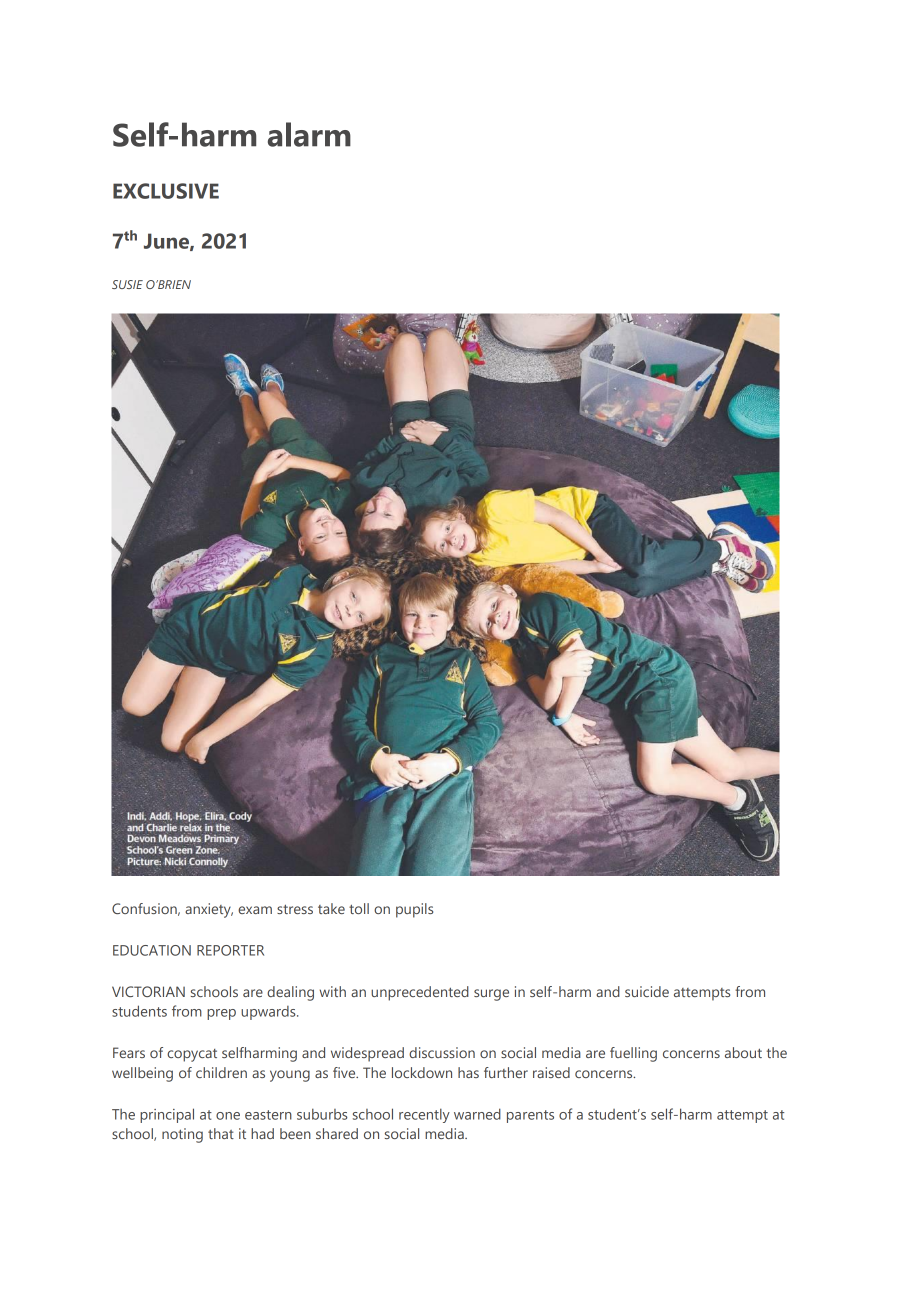 The height and width of the screenshot is (1309, 924). Describe the element at coordinates (166, 191) in the screenshot. I see `EXCLUSIVE` at that location.
